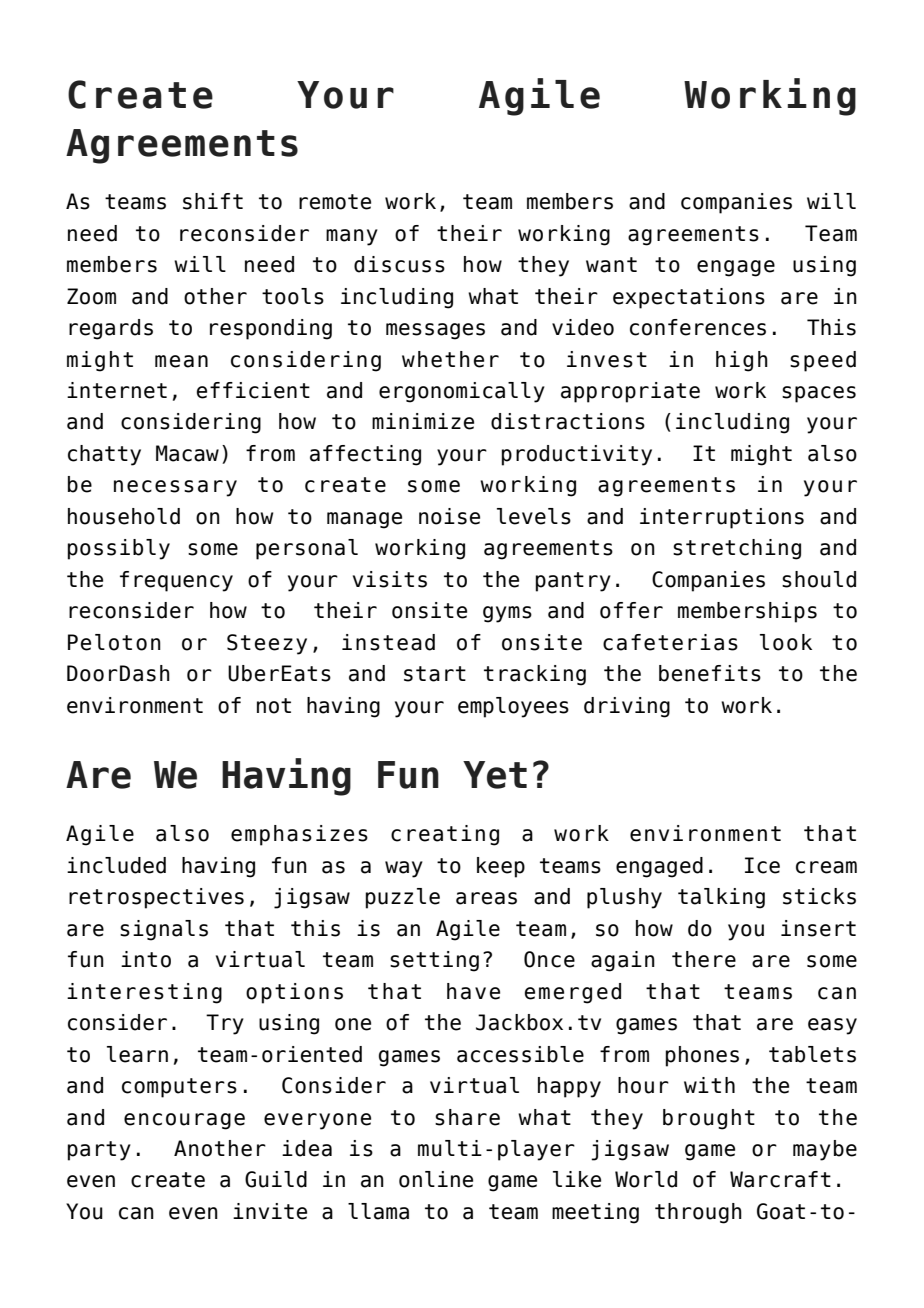 This document has width=924, height=1308. What do you see at coordinates (780, 1179) in the document?
I see `Warcraft` at bounding box center [780, 1179].
